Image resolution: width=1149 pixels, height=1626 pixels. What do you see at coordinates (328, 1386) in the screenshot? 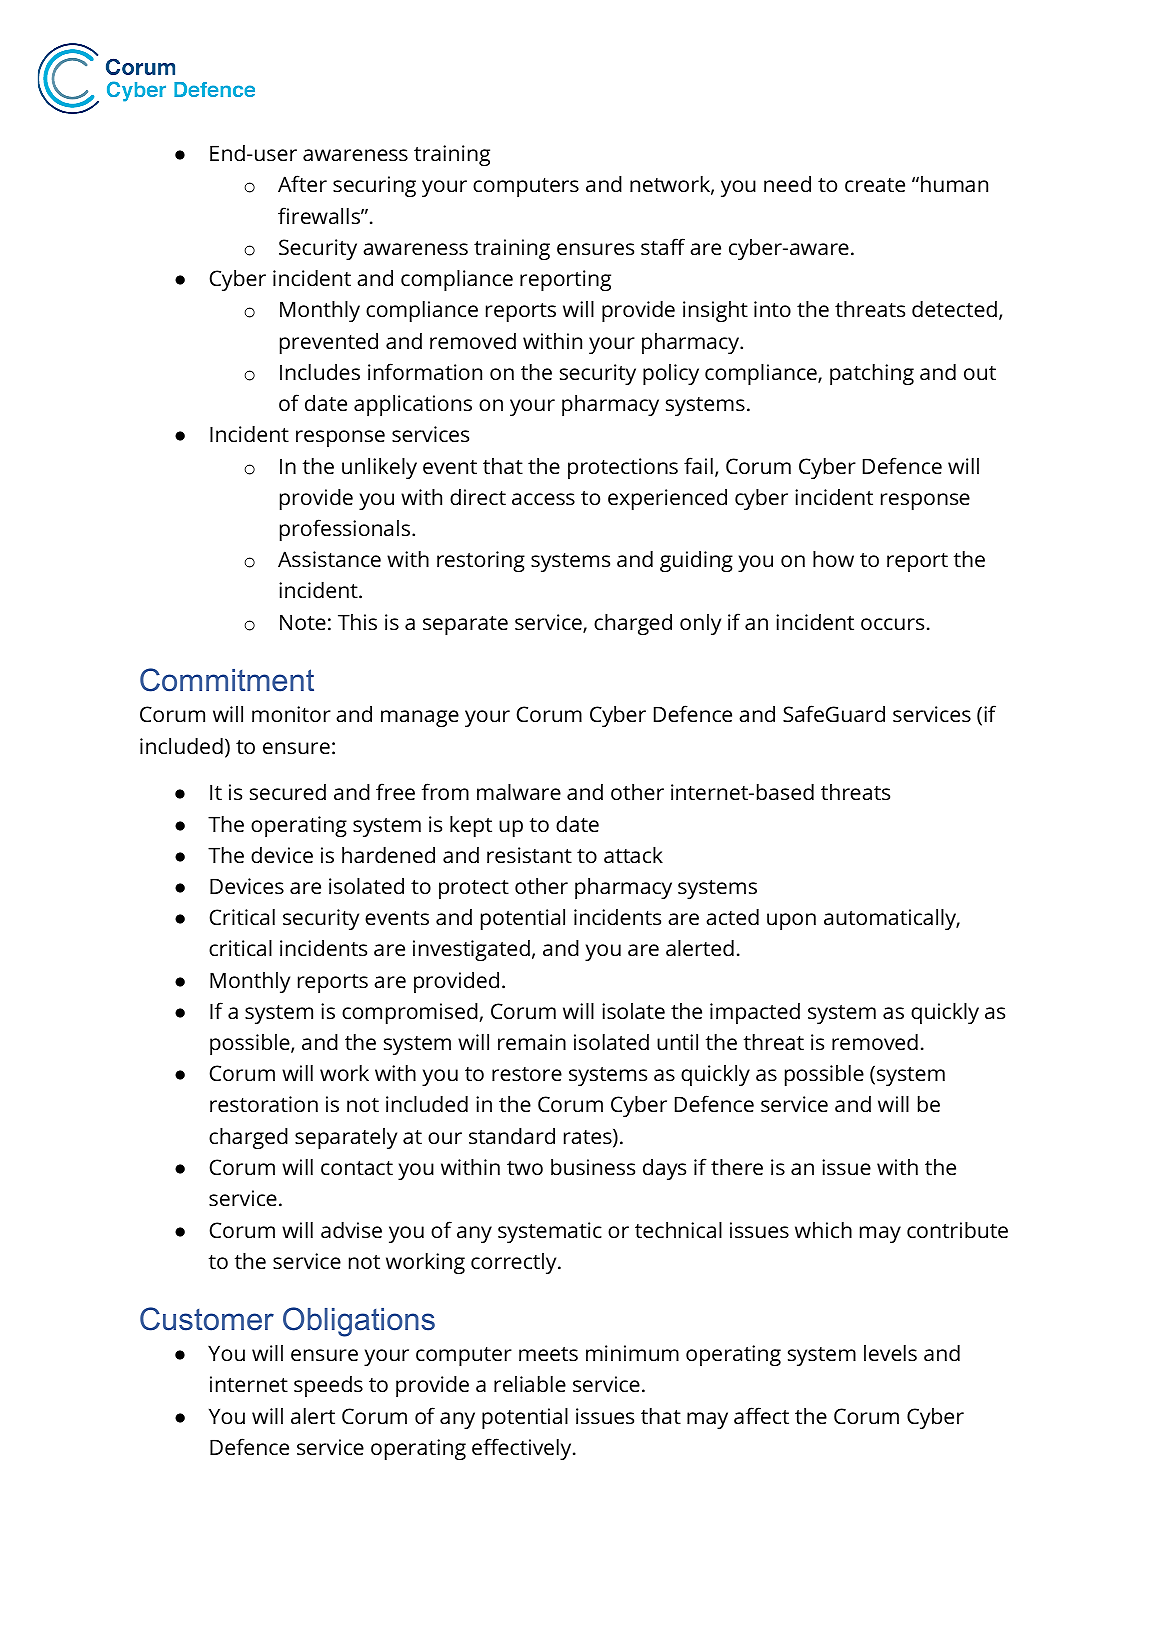
I see `speeds` at bounding box center [328, 1386].
